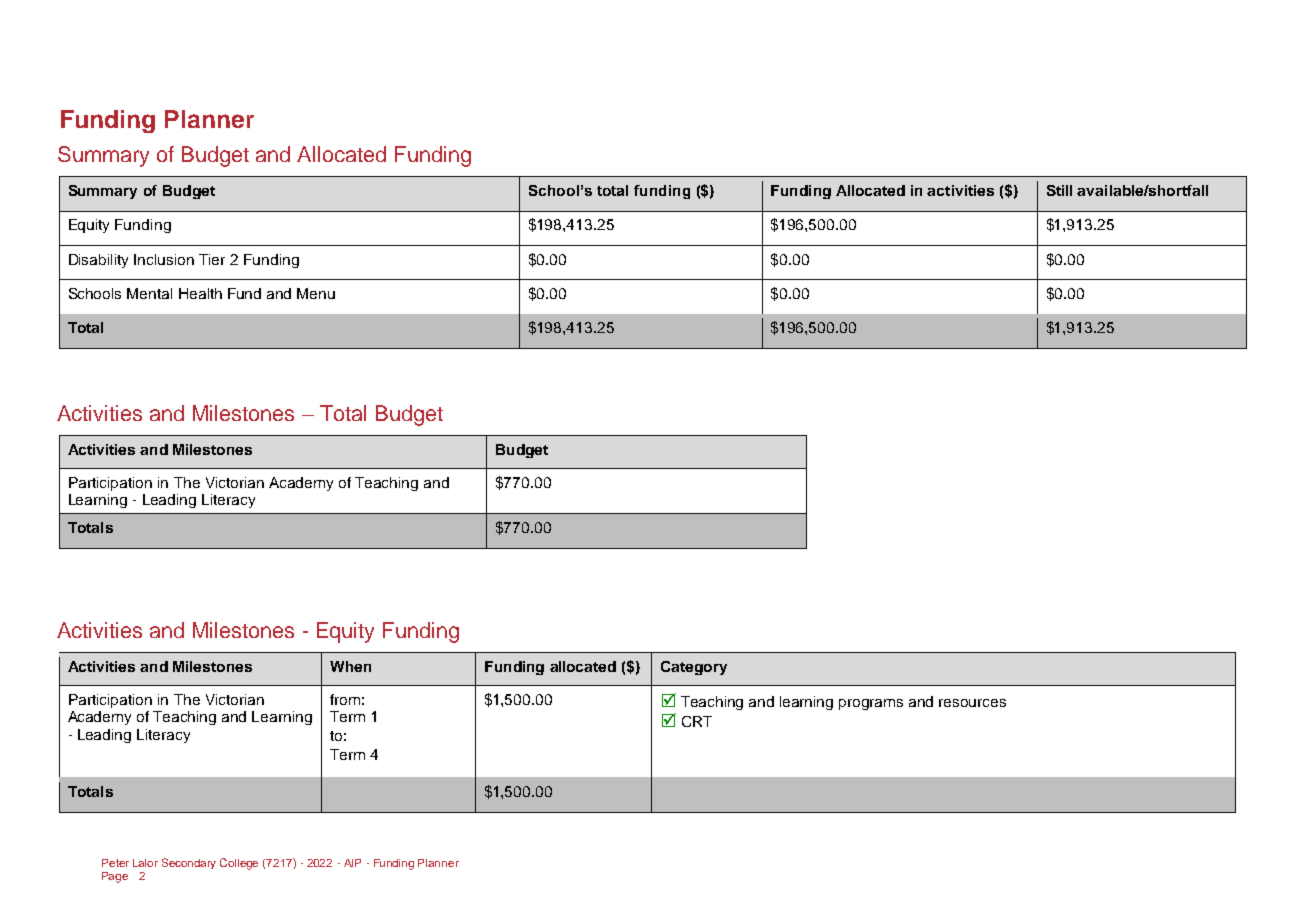  Describe the element at coordinates (149, 293) in the document. I see `Mental` at that location.
